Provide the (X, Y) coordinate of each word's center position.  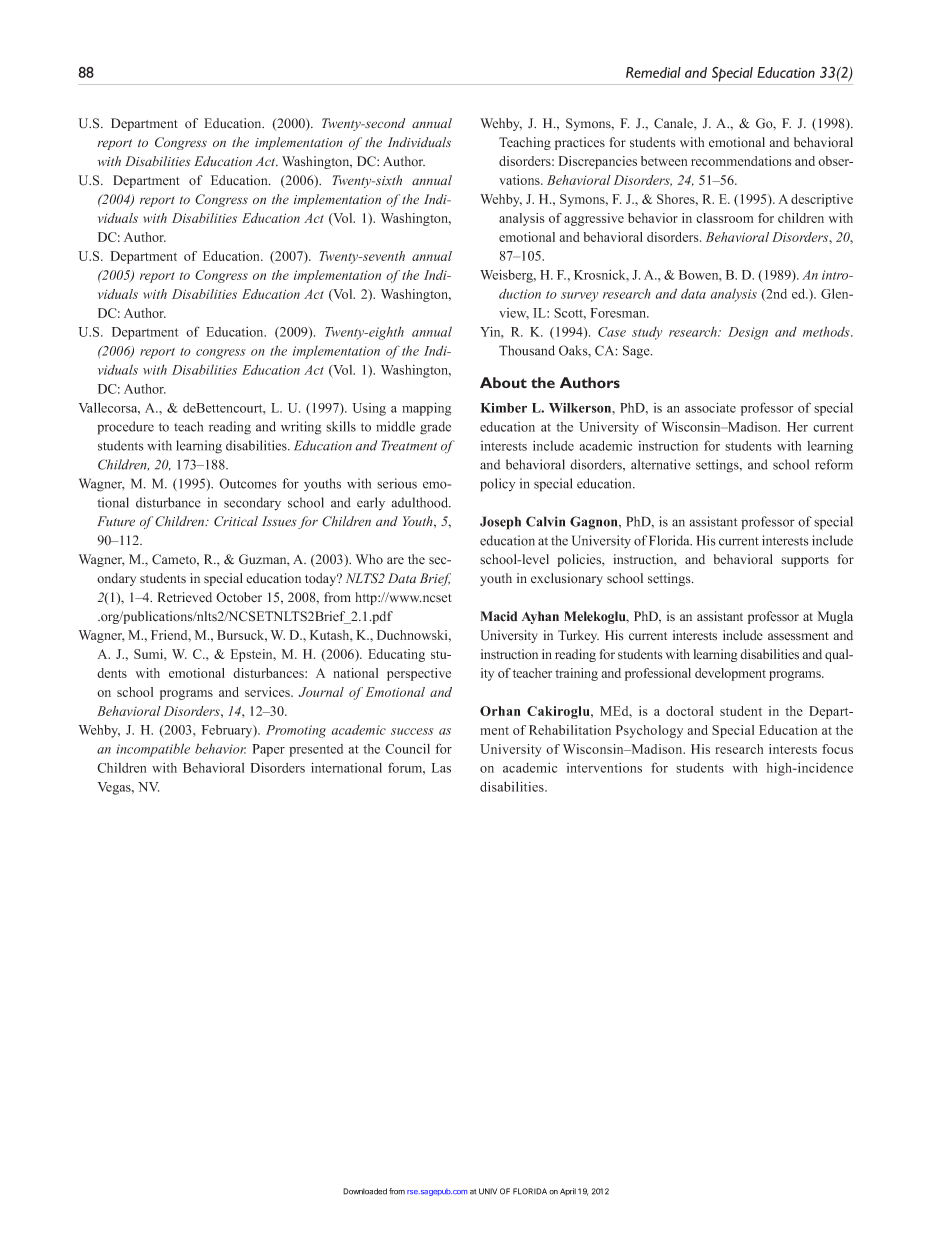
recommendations (741, 161)
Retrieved (185, 597)
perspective (419, 674)
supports (805, 561)
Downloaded (365, 1191)
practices (580, 143)
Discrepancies (598, 162)
